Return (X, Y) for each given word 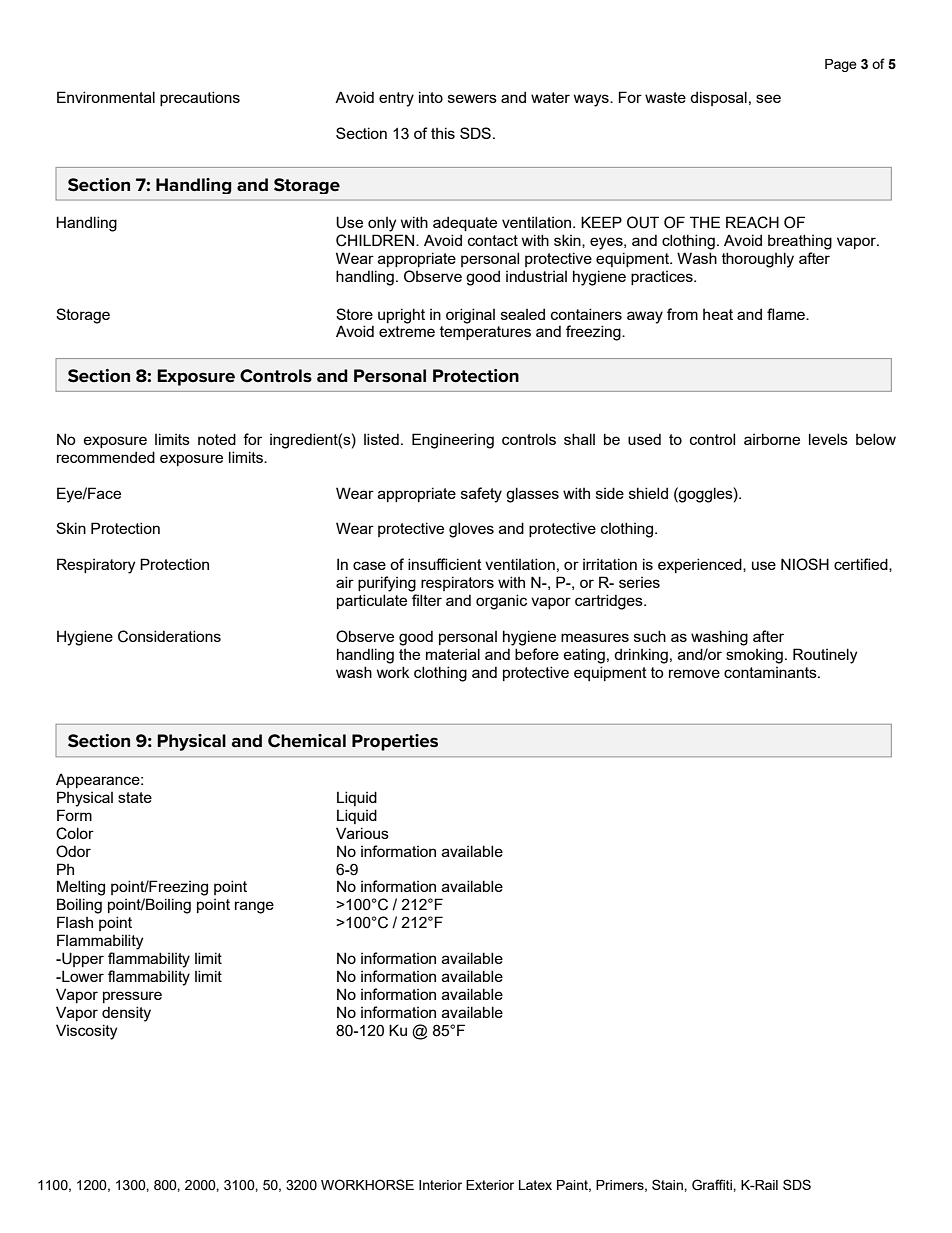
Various (362, 833)
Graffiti (713, 1185)
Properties (395, 742)
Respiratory (96, 566)
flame (787, 314)
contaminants (771, 672)
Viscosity (86, 1032)
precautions (200, 98)
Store (354, 314)
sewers (472, 98)
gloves (471, 530)
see (768, 98)
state (135, 797)
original (470, 316)
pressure (132, 997)
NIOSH (805, 564)
